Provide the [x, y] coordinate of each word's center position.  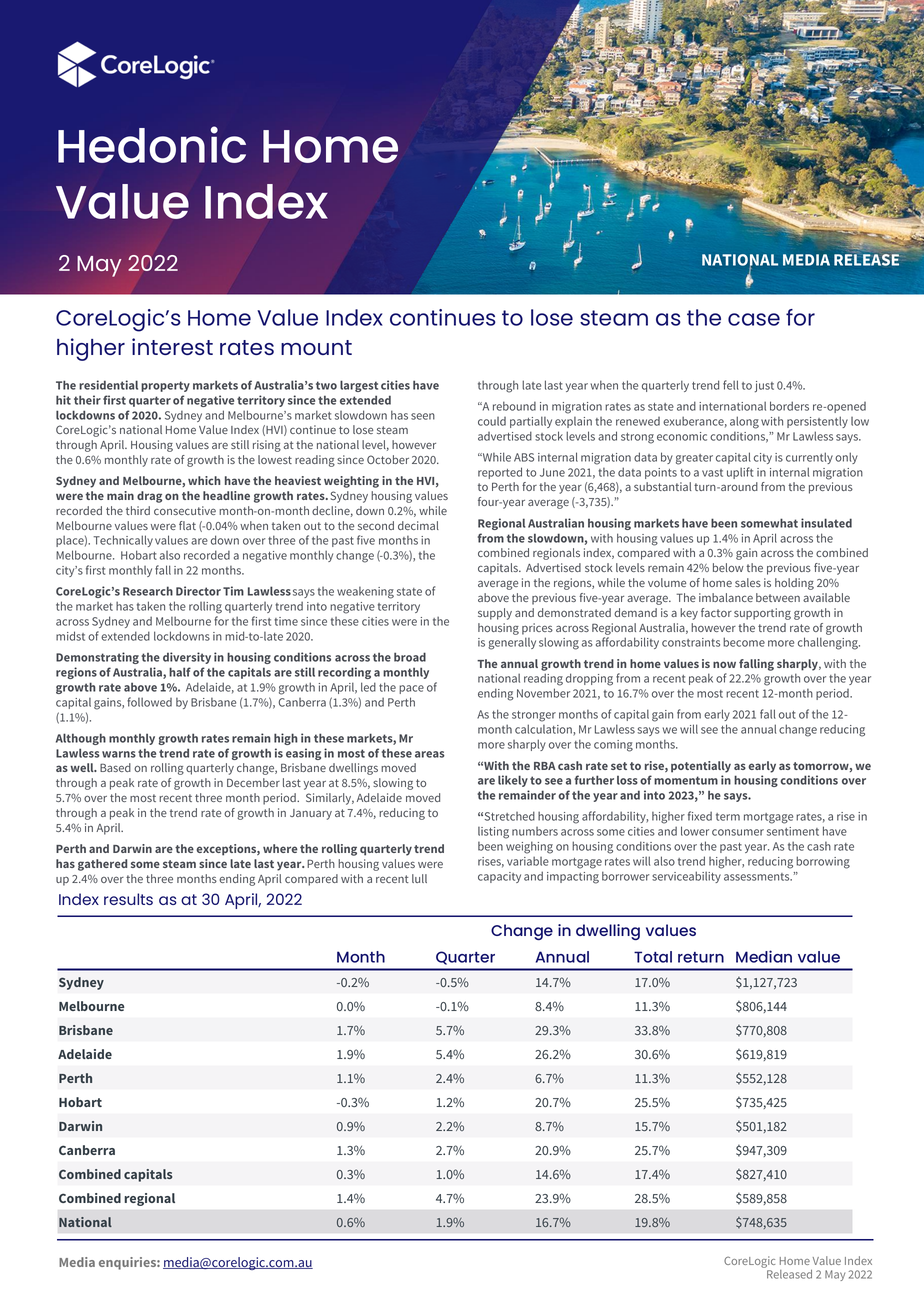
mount [316, 347]
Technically [123, 541]
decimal [418, 525]
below [728, 567]
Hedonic [152, 144]
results [128, 899]
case [754, 319]
